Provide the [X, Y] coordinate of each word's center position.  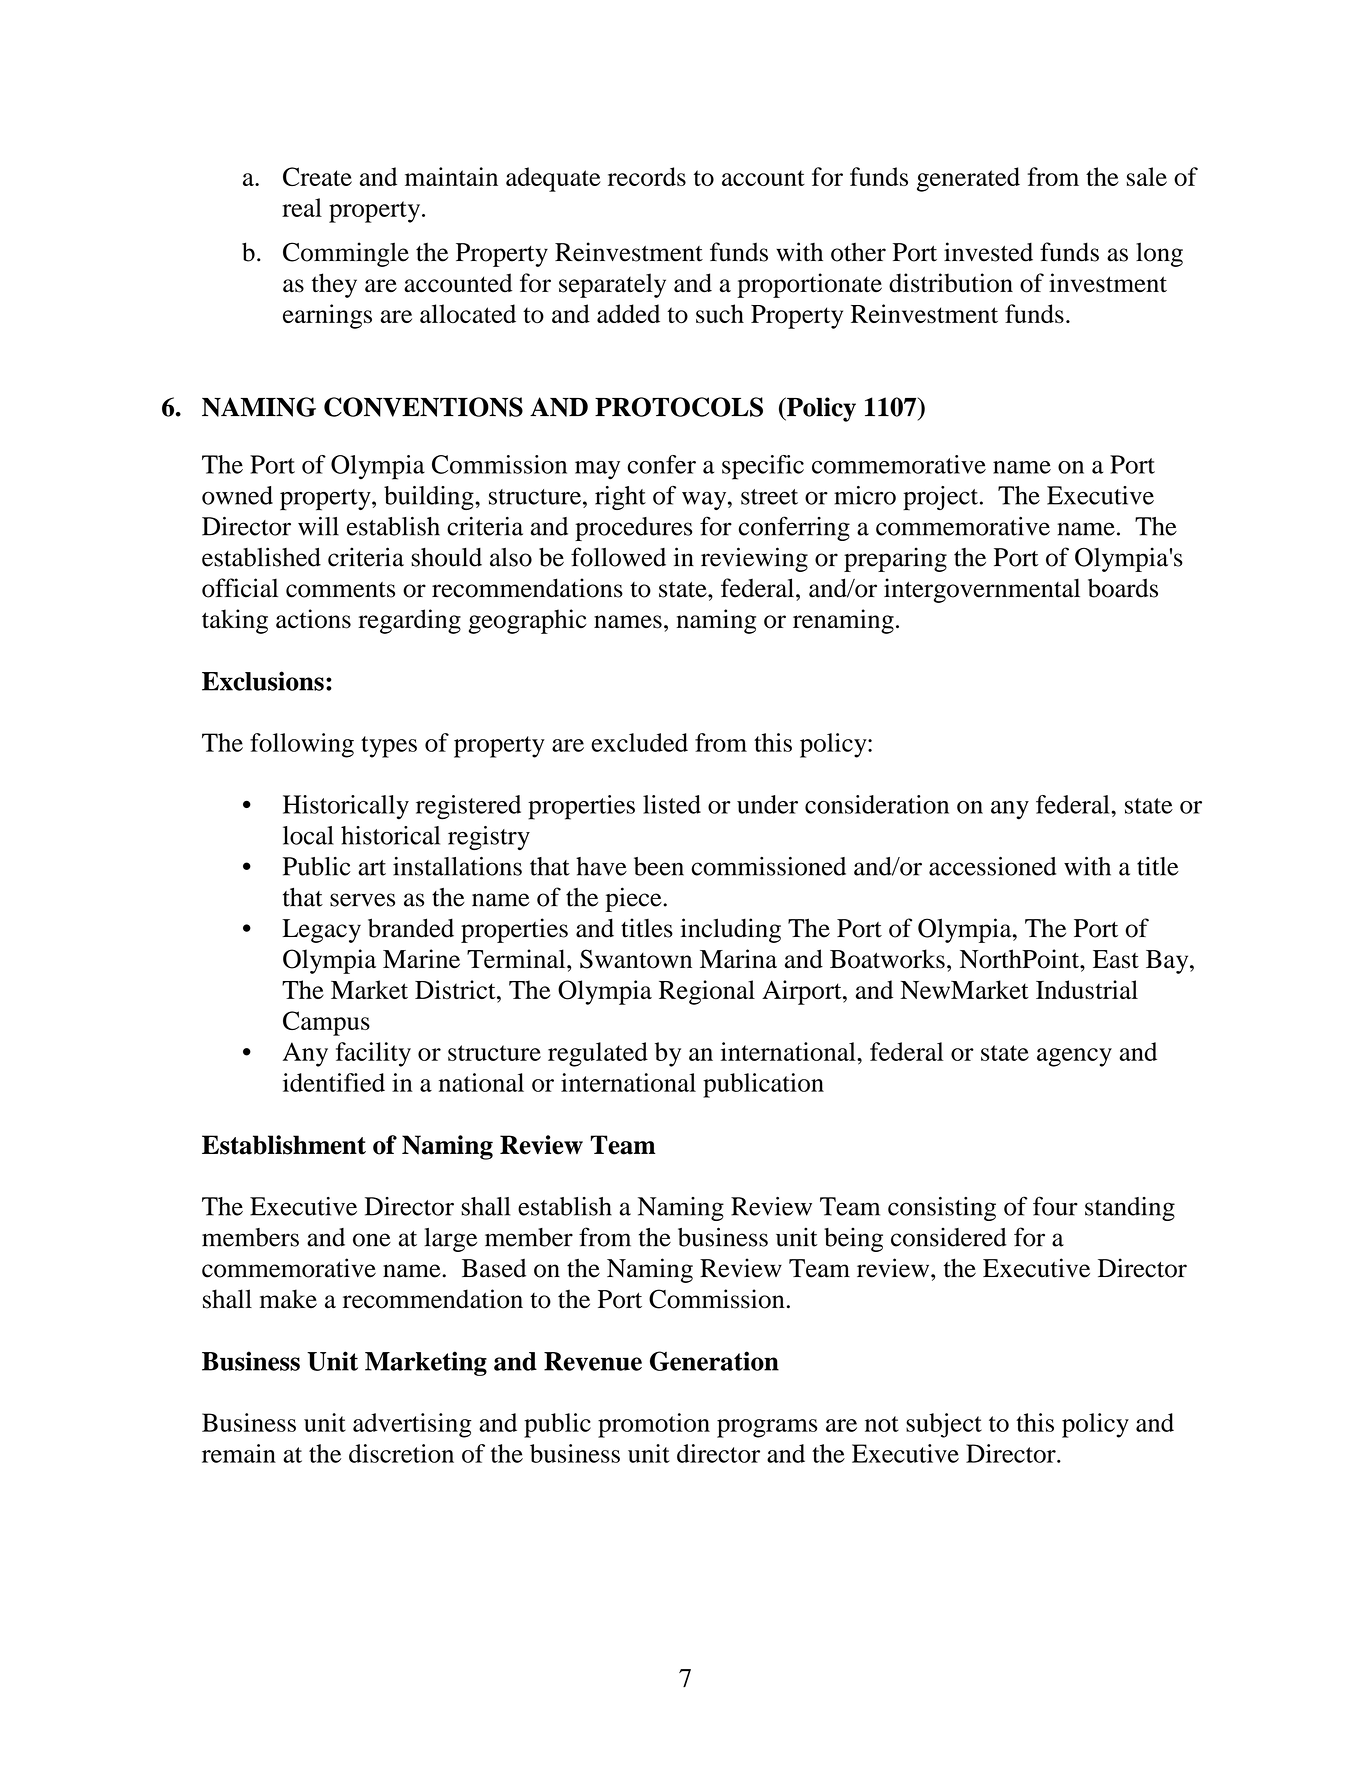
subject [944, 1425]
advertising [412, 1425]
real [302, 207]
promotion [654, 1425]
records [647, 176]
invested [988, 252]
